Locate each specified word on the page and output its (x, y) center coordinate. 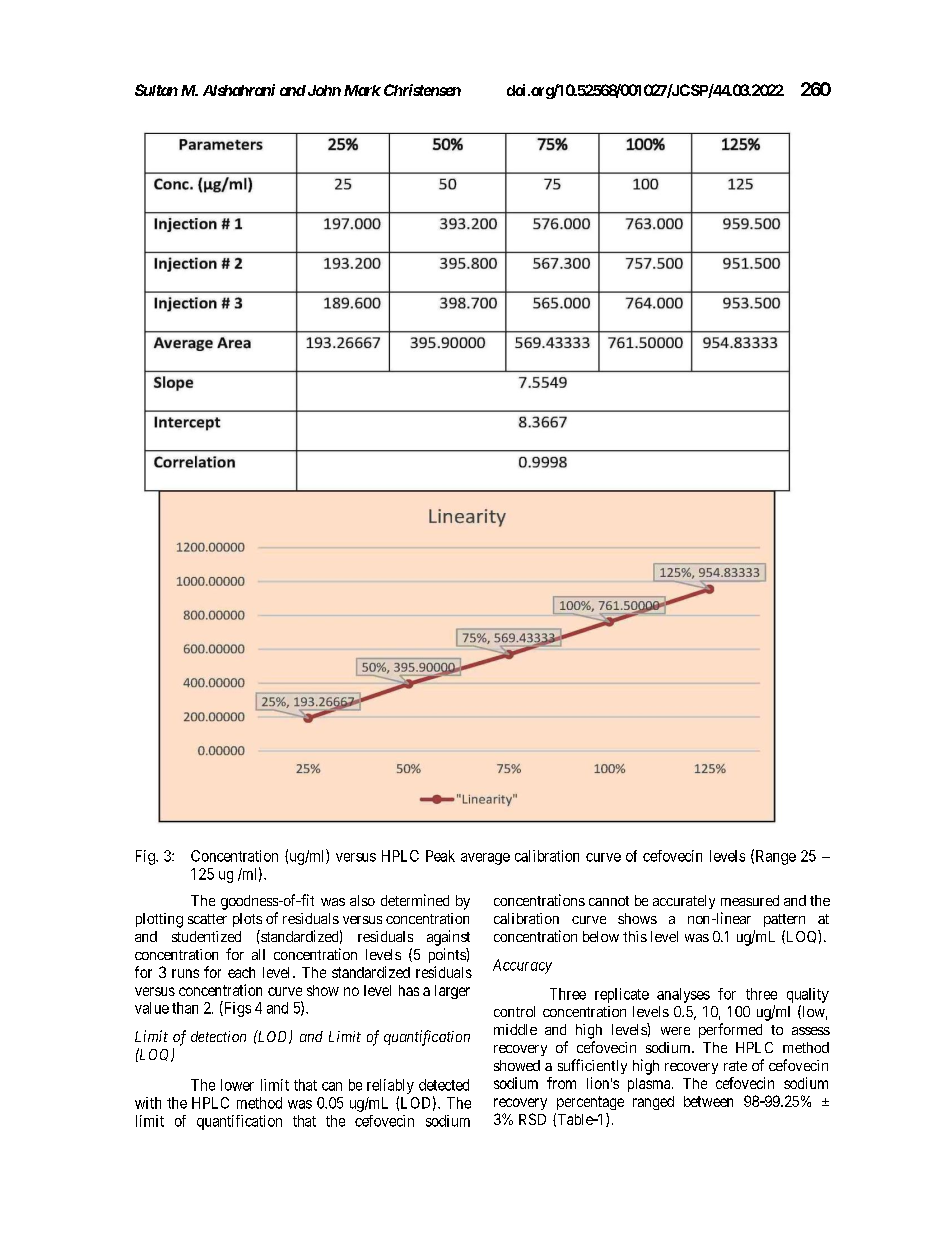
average (485, 859)
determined (415, 900)
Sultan (156, 90)
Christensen (422, 90)
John (323, 90)
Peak (440, 856)
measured (750, 900)
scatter (207, 919)
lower (237, 1085)
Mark (362, 90)
